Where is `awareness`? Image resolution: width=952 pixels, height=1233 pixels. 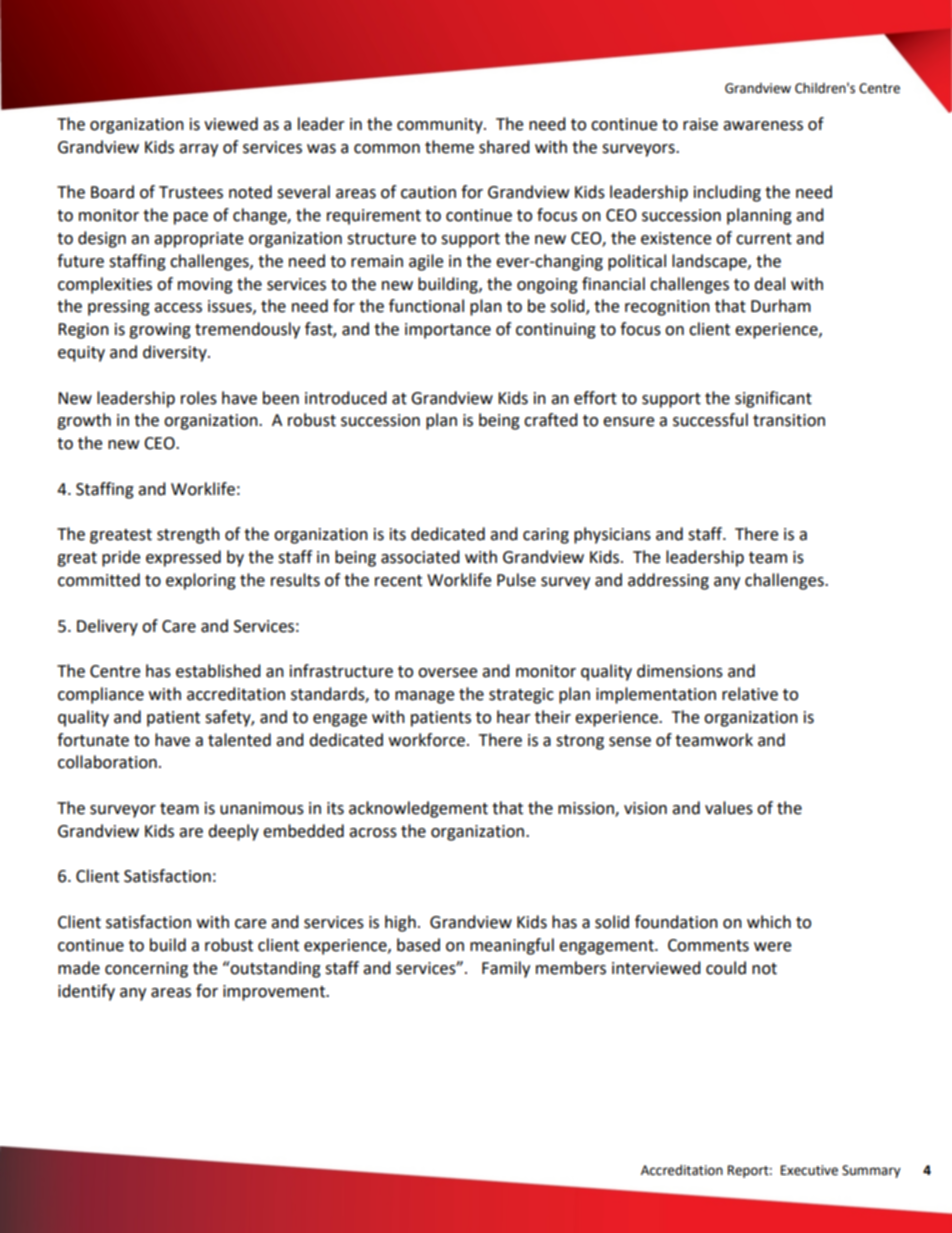 awareness is located at coordinates (763, 126).
